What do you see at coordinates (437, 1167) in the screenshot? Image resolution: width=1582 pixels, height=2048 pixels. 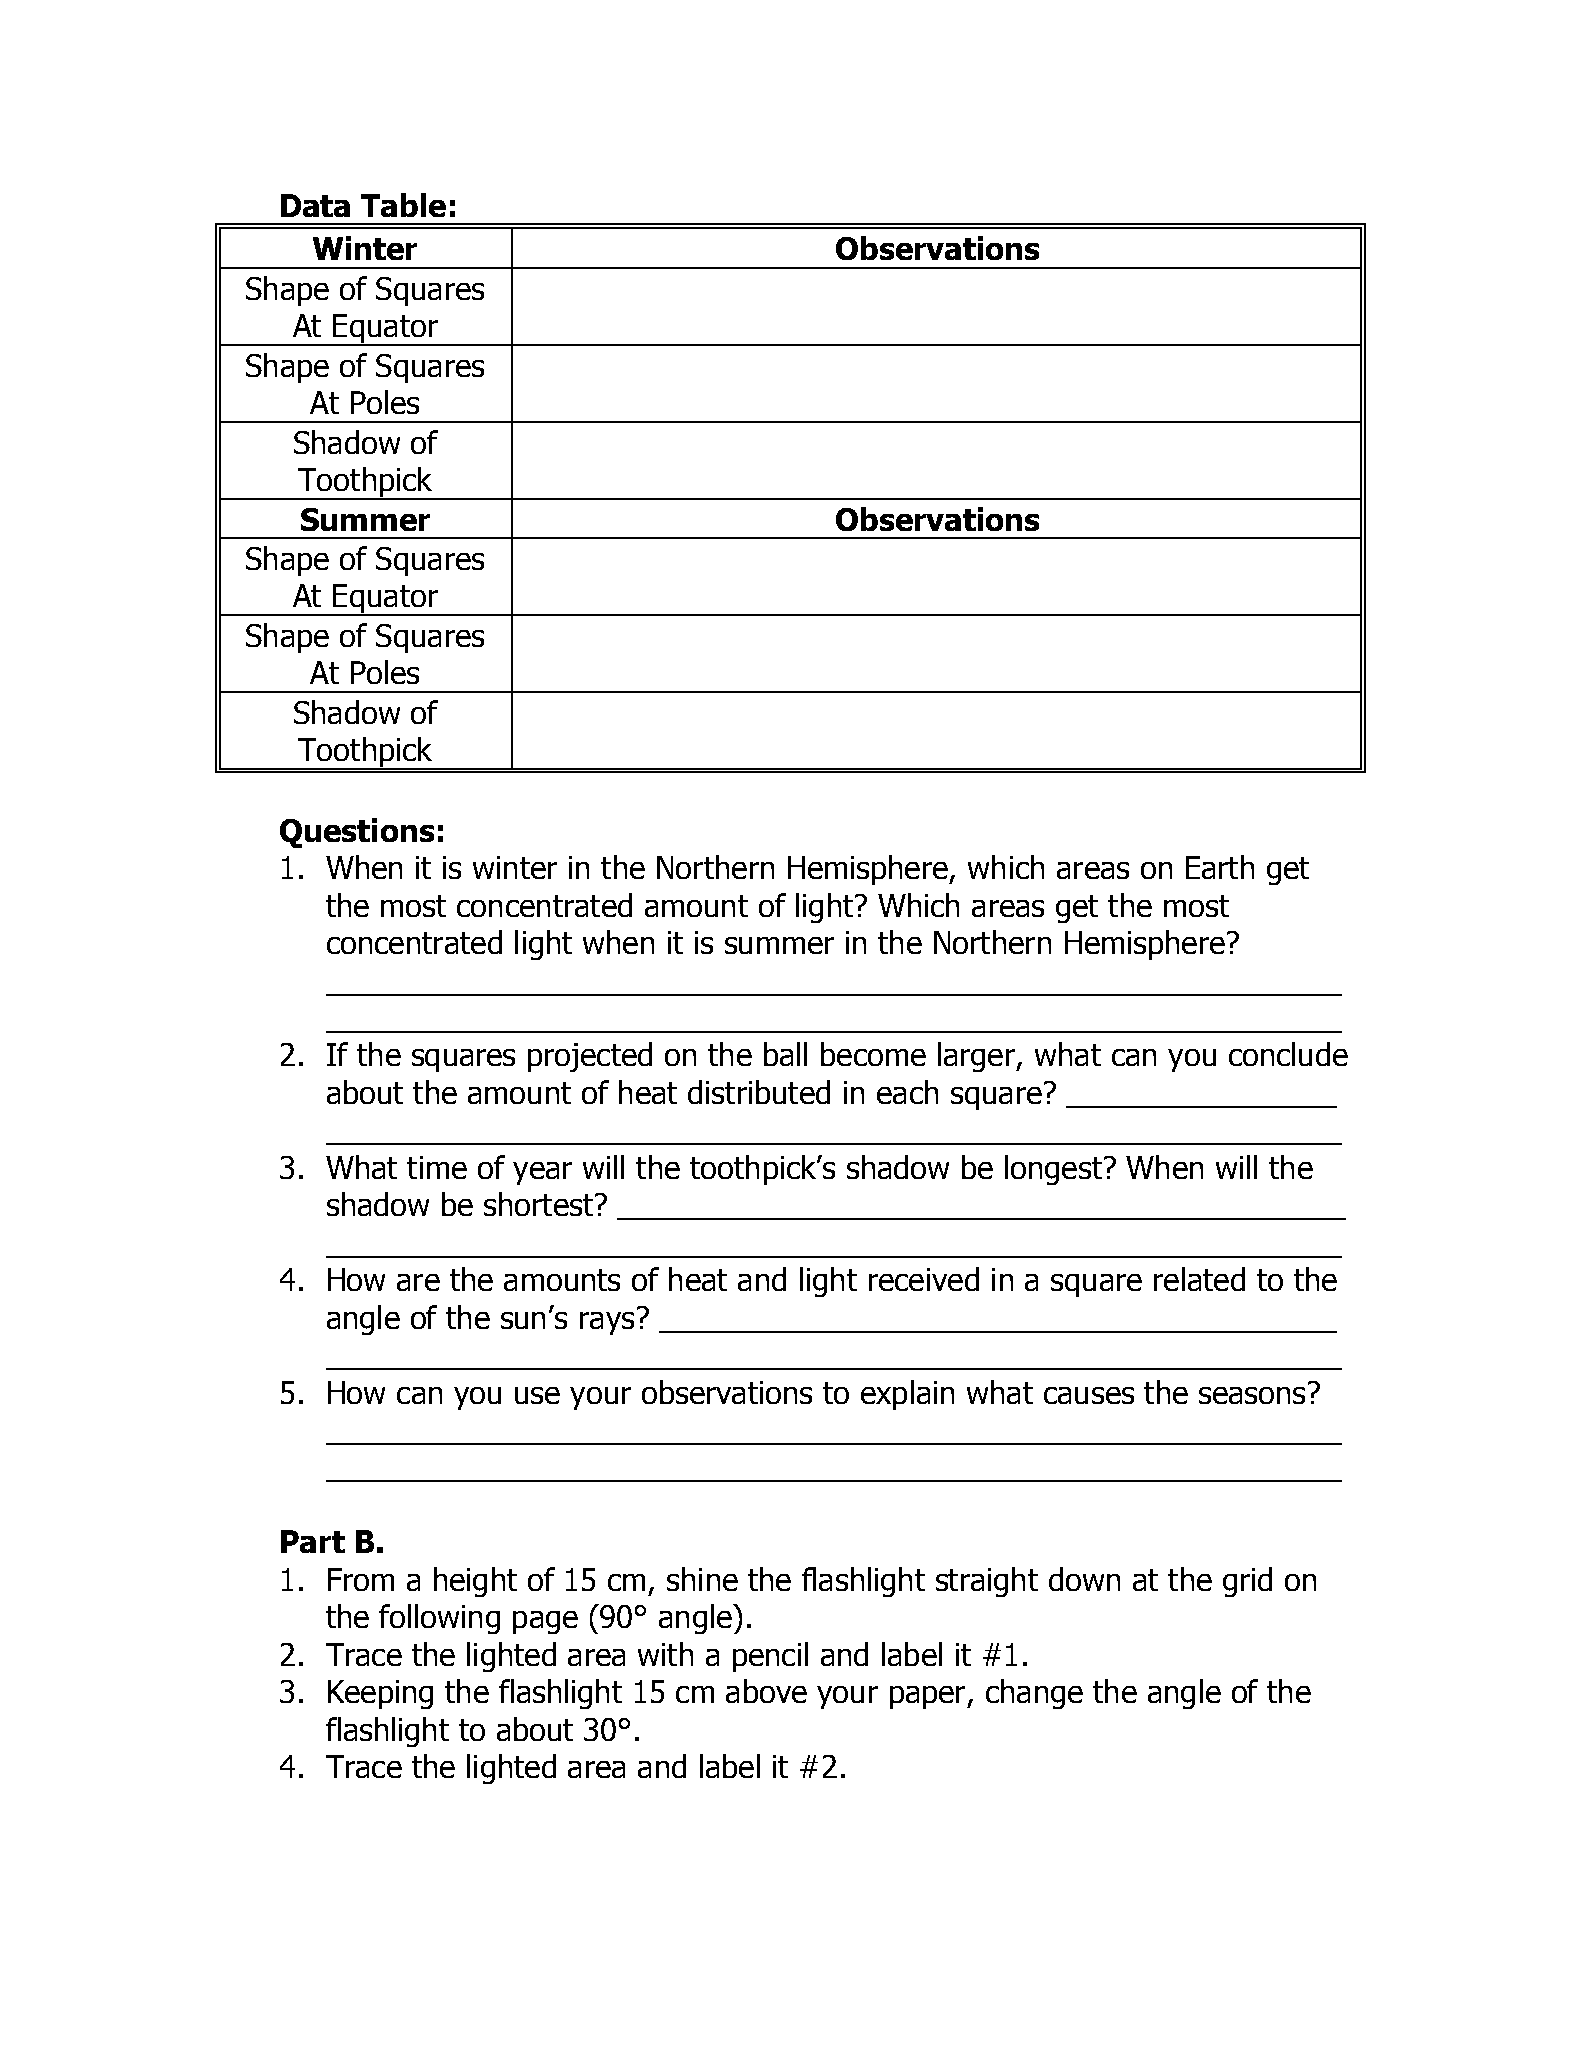 I see `time` at bounding box center [437, 1167].
